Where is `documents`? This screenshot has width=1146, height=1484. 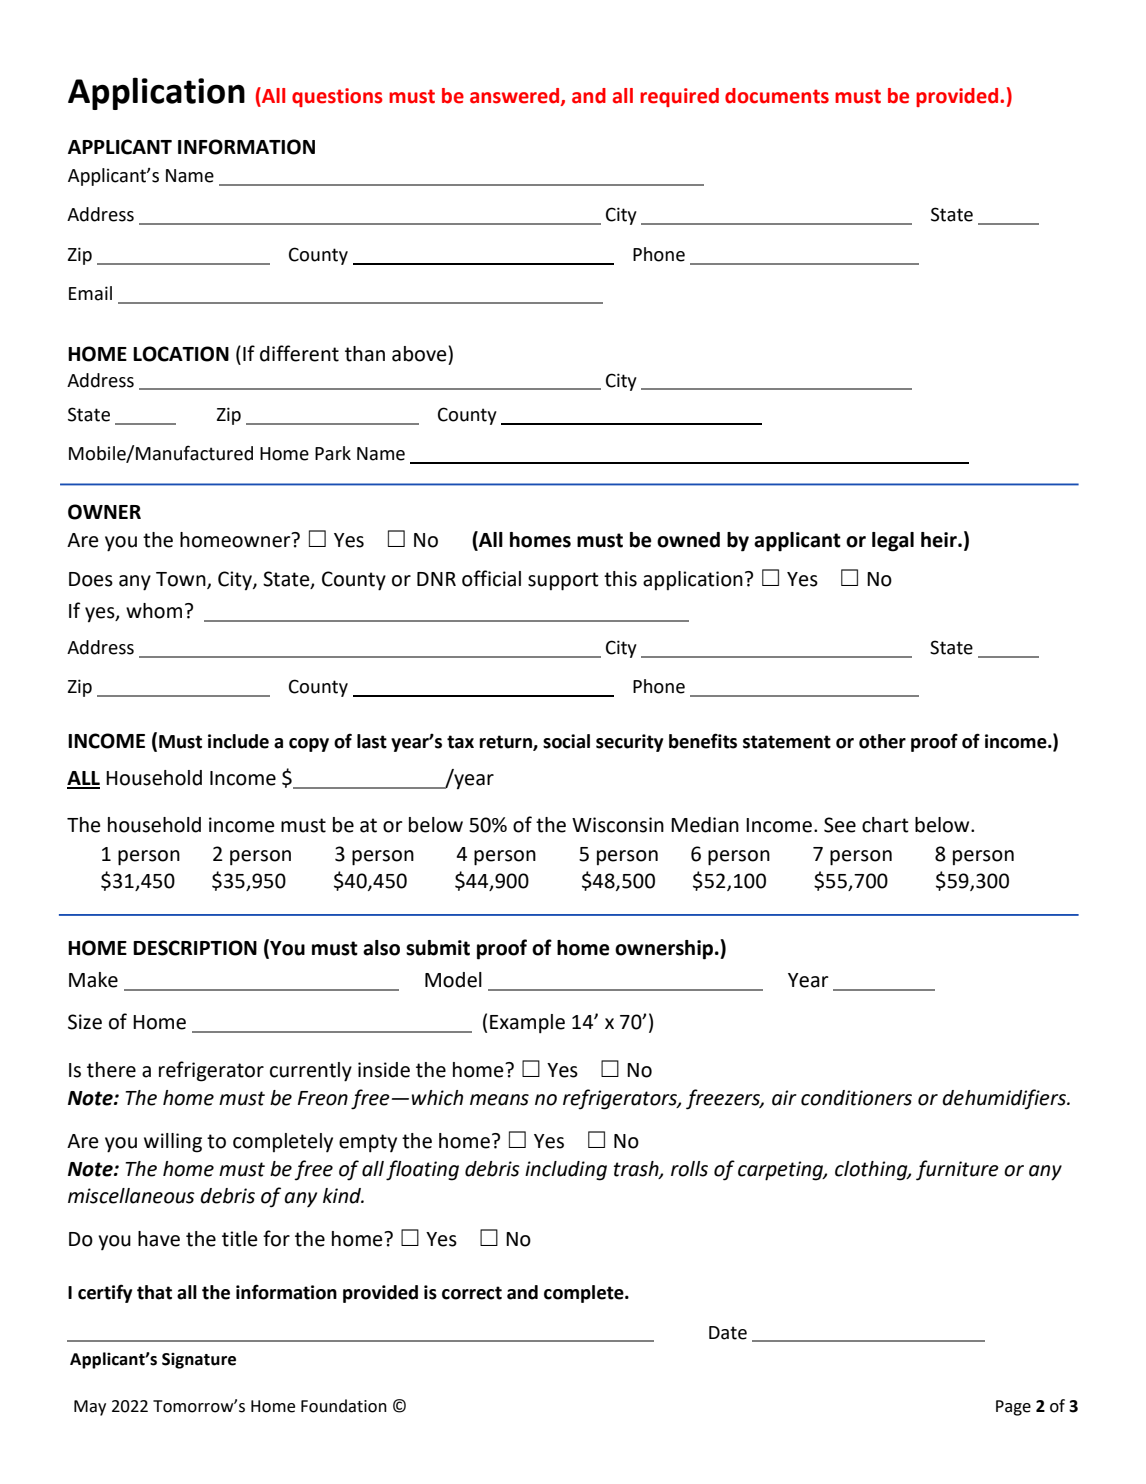 documents is located at coordinates (777, 96).
